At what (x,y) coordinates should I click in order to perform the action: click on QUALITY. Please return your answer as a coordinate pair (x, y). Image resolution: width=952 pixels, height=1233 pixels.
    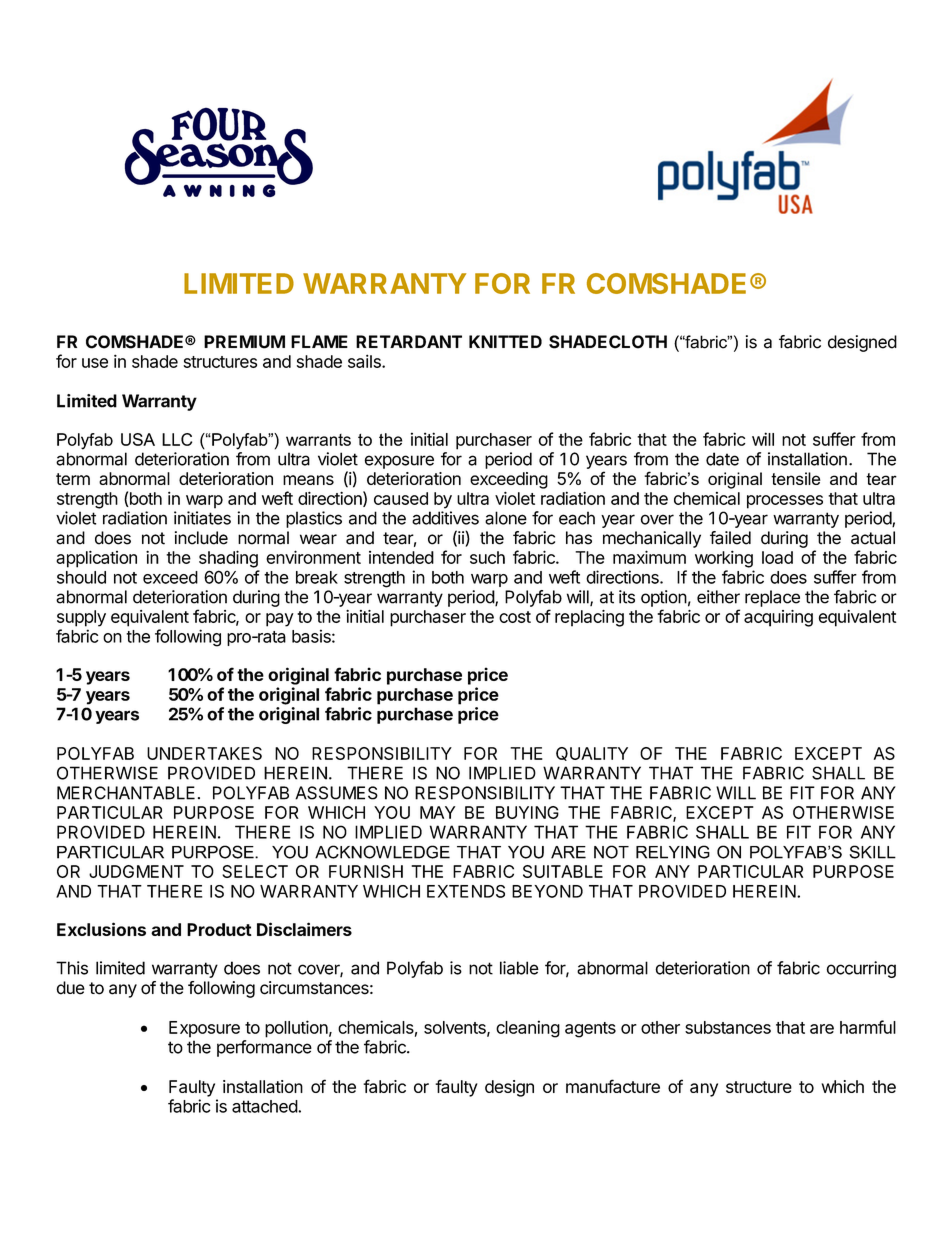
    Looking at the image, I should click on (592, 754).
